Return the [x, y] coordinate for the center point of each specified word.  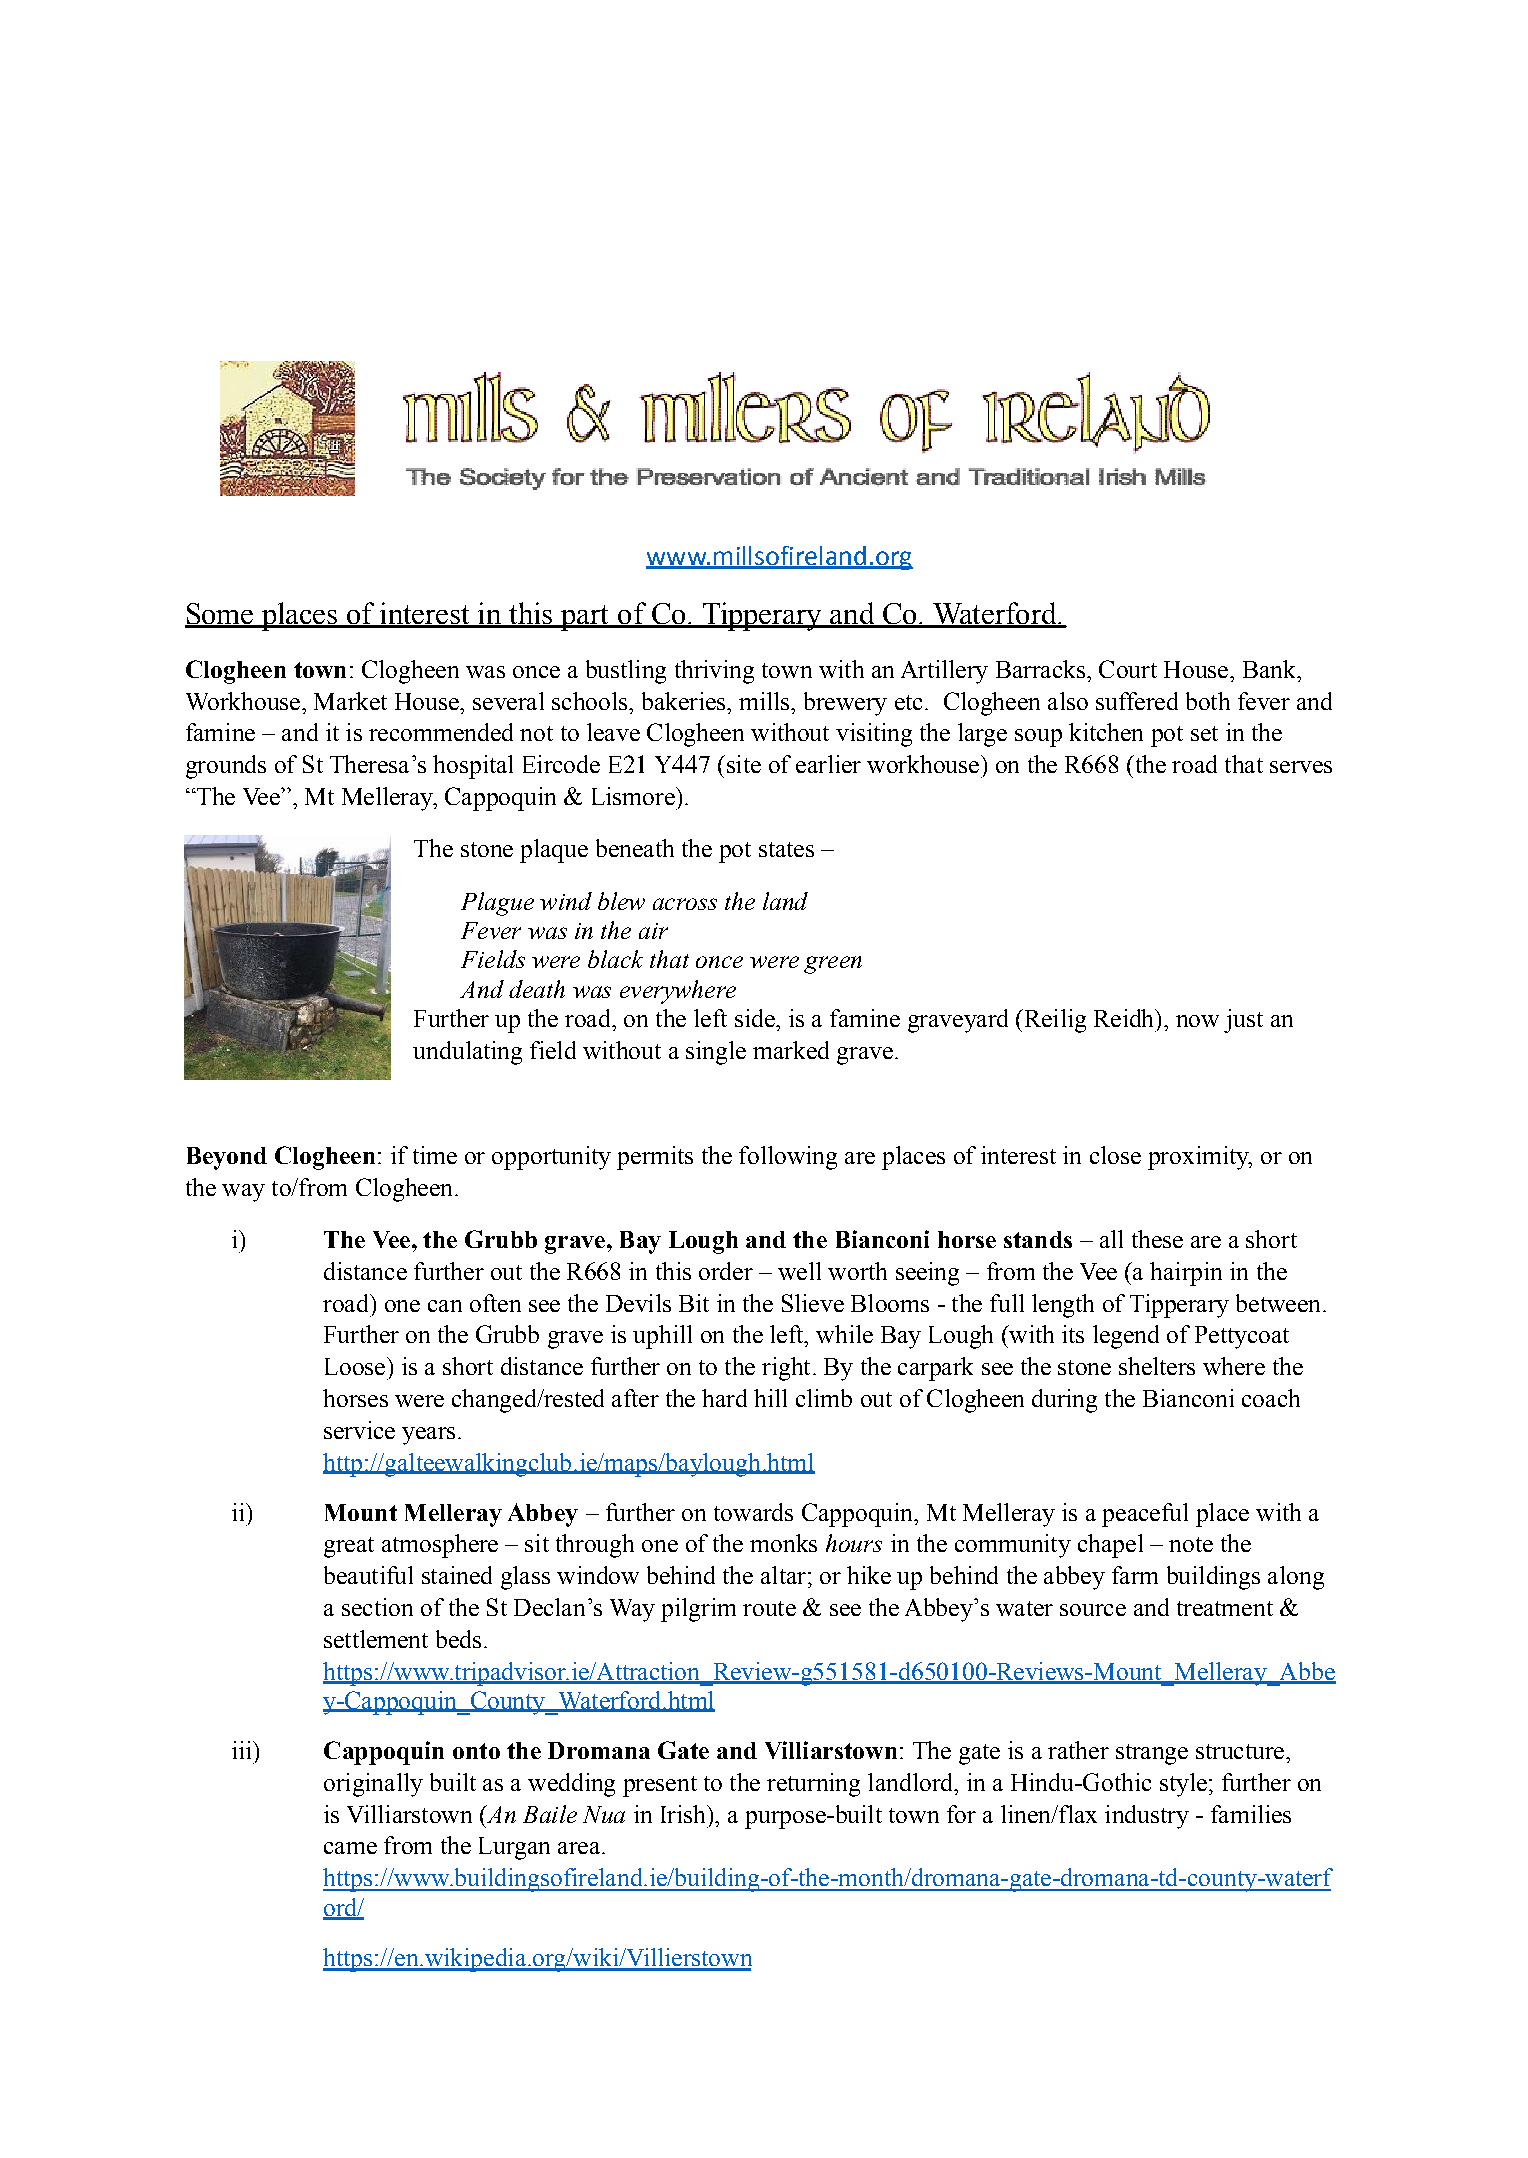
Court [1128, 669]
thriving [714, 672]
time [435, 1155]
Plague [497, 904]
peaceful [1145, 1515]
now [1197, 1021]
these [1157, 1239]
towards [753, 1512]
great [349, 1547]
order [726, 1271]
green [833, 965]
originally [373, 1785]
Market [350, 701]
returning [813, 1785]
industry [1147, 1817]
